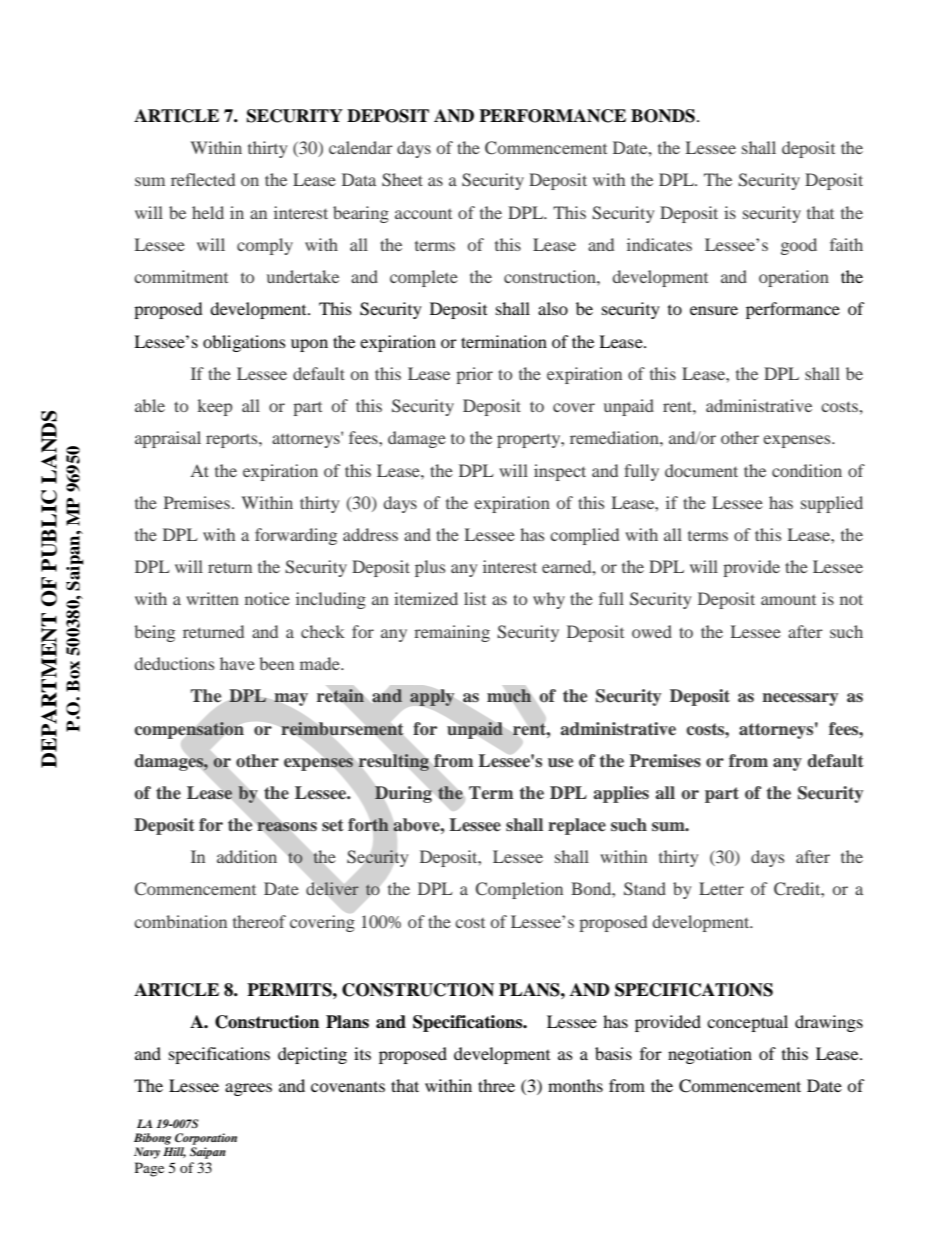 The width and height of the image is (952, 1233). What do you see at coordinates (799, 246) in the image?
I see `good` at bounding box center [799, 246].
